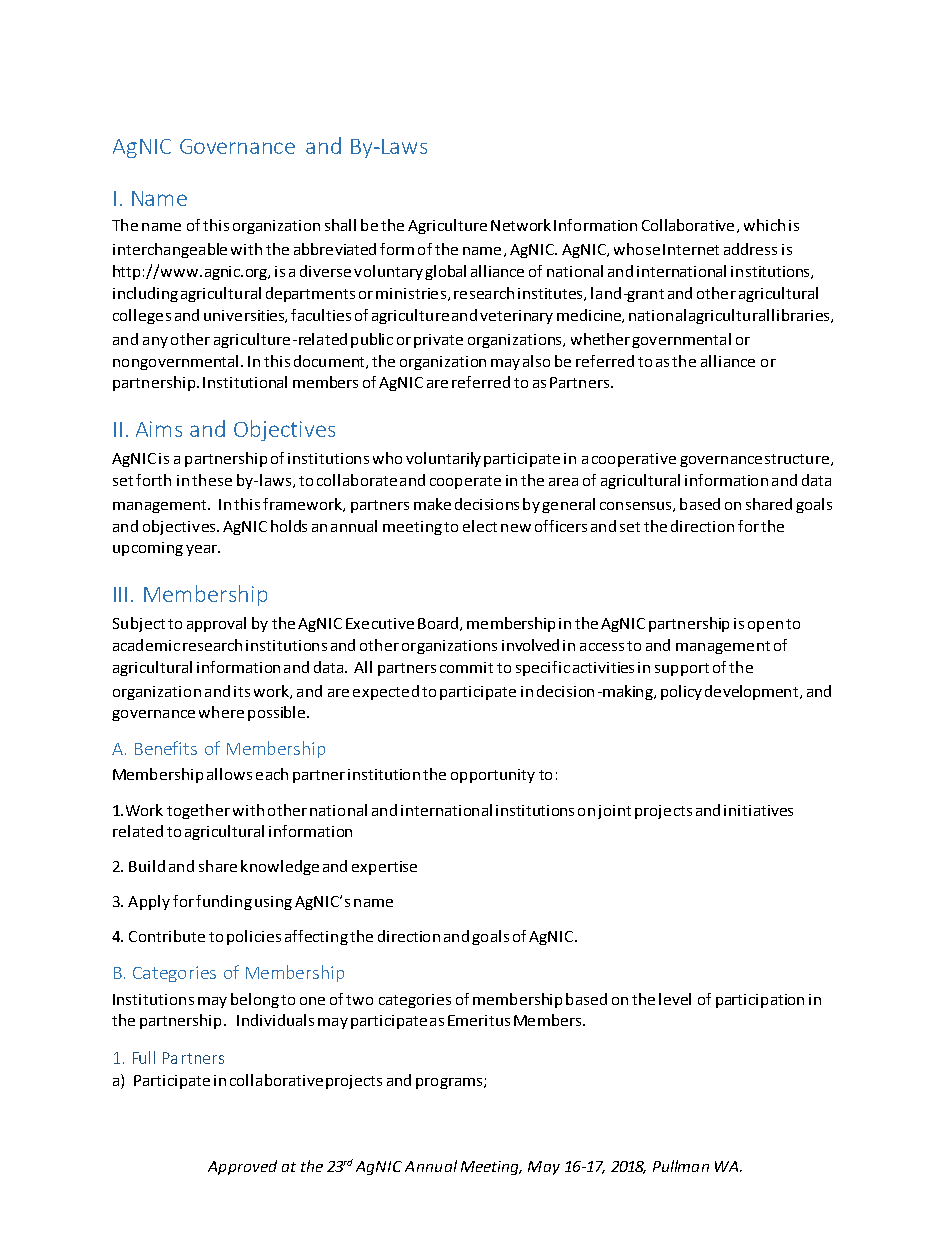 The height and width of the document is (1233, 952). What do you see at coordinates (691, 249) in the document?
I see `Internet` at bounding box center [691, 249].
